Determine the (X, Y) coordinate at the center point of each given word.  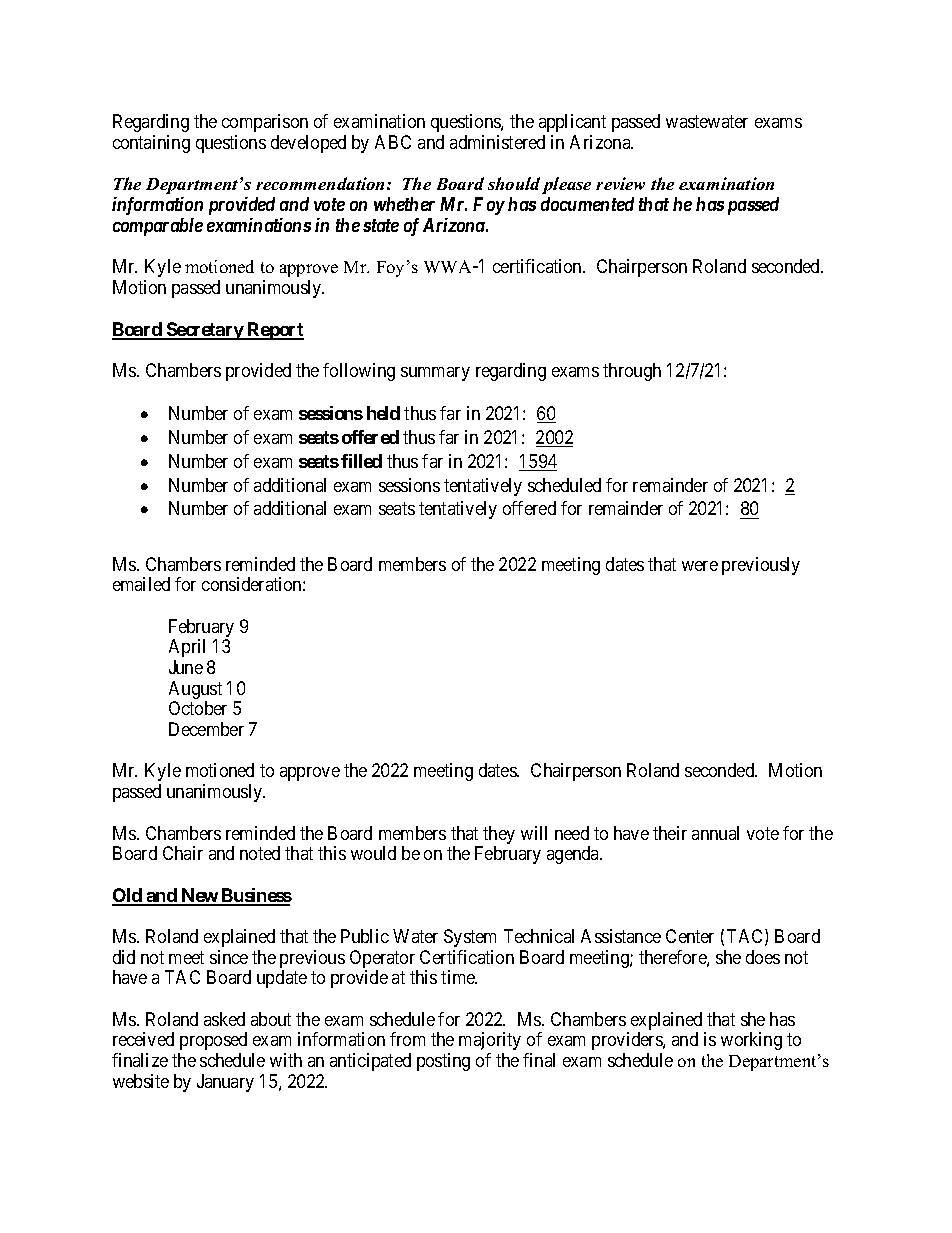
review (620, 183)
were (700, 566)
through (632, 372)
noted (260, 853)
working (751, 1041)
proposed (213, 1041)
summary (435, 374)
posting (443, 1062)
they (498, 836)
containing (151, 144)
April (187, 648)
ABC (393, 142)
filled (361, 461)
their (670, 833)
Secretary (205, 331)
